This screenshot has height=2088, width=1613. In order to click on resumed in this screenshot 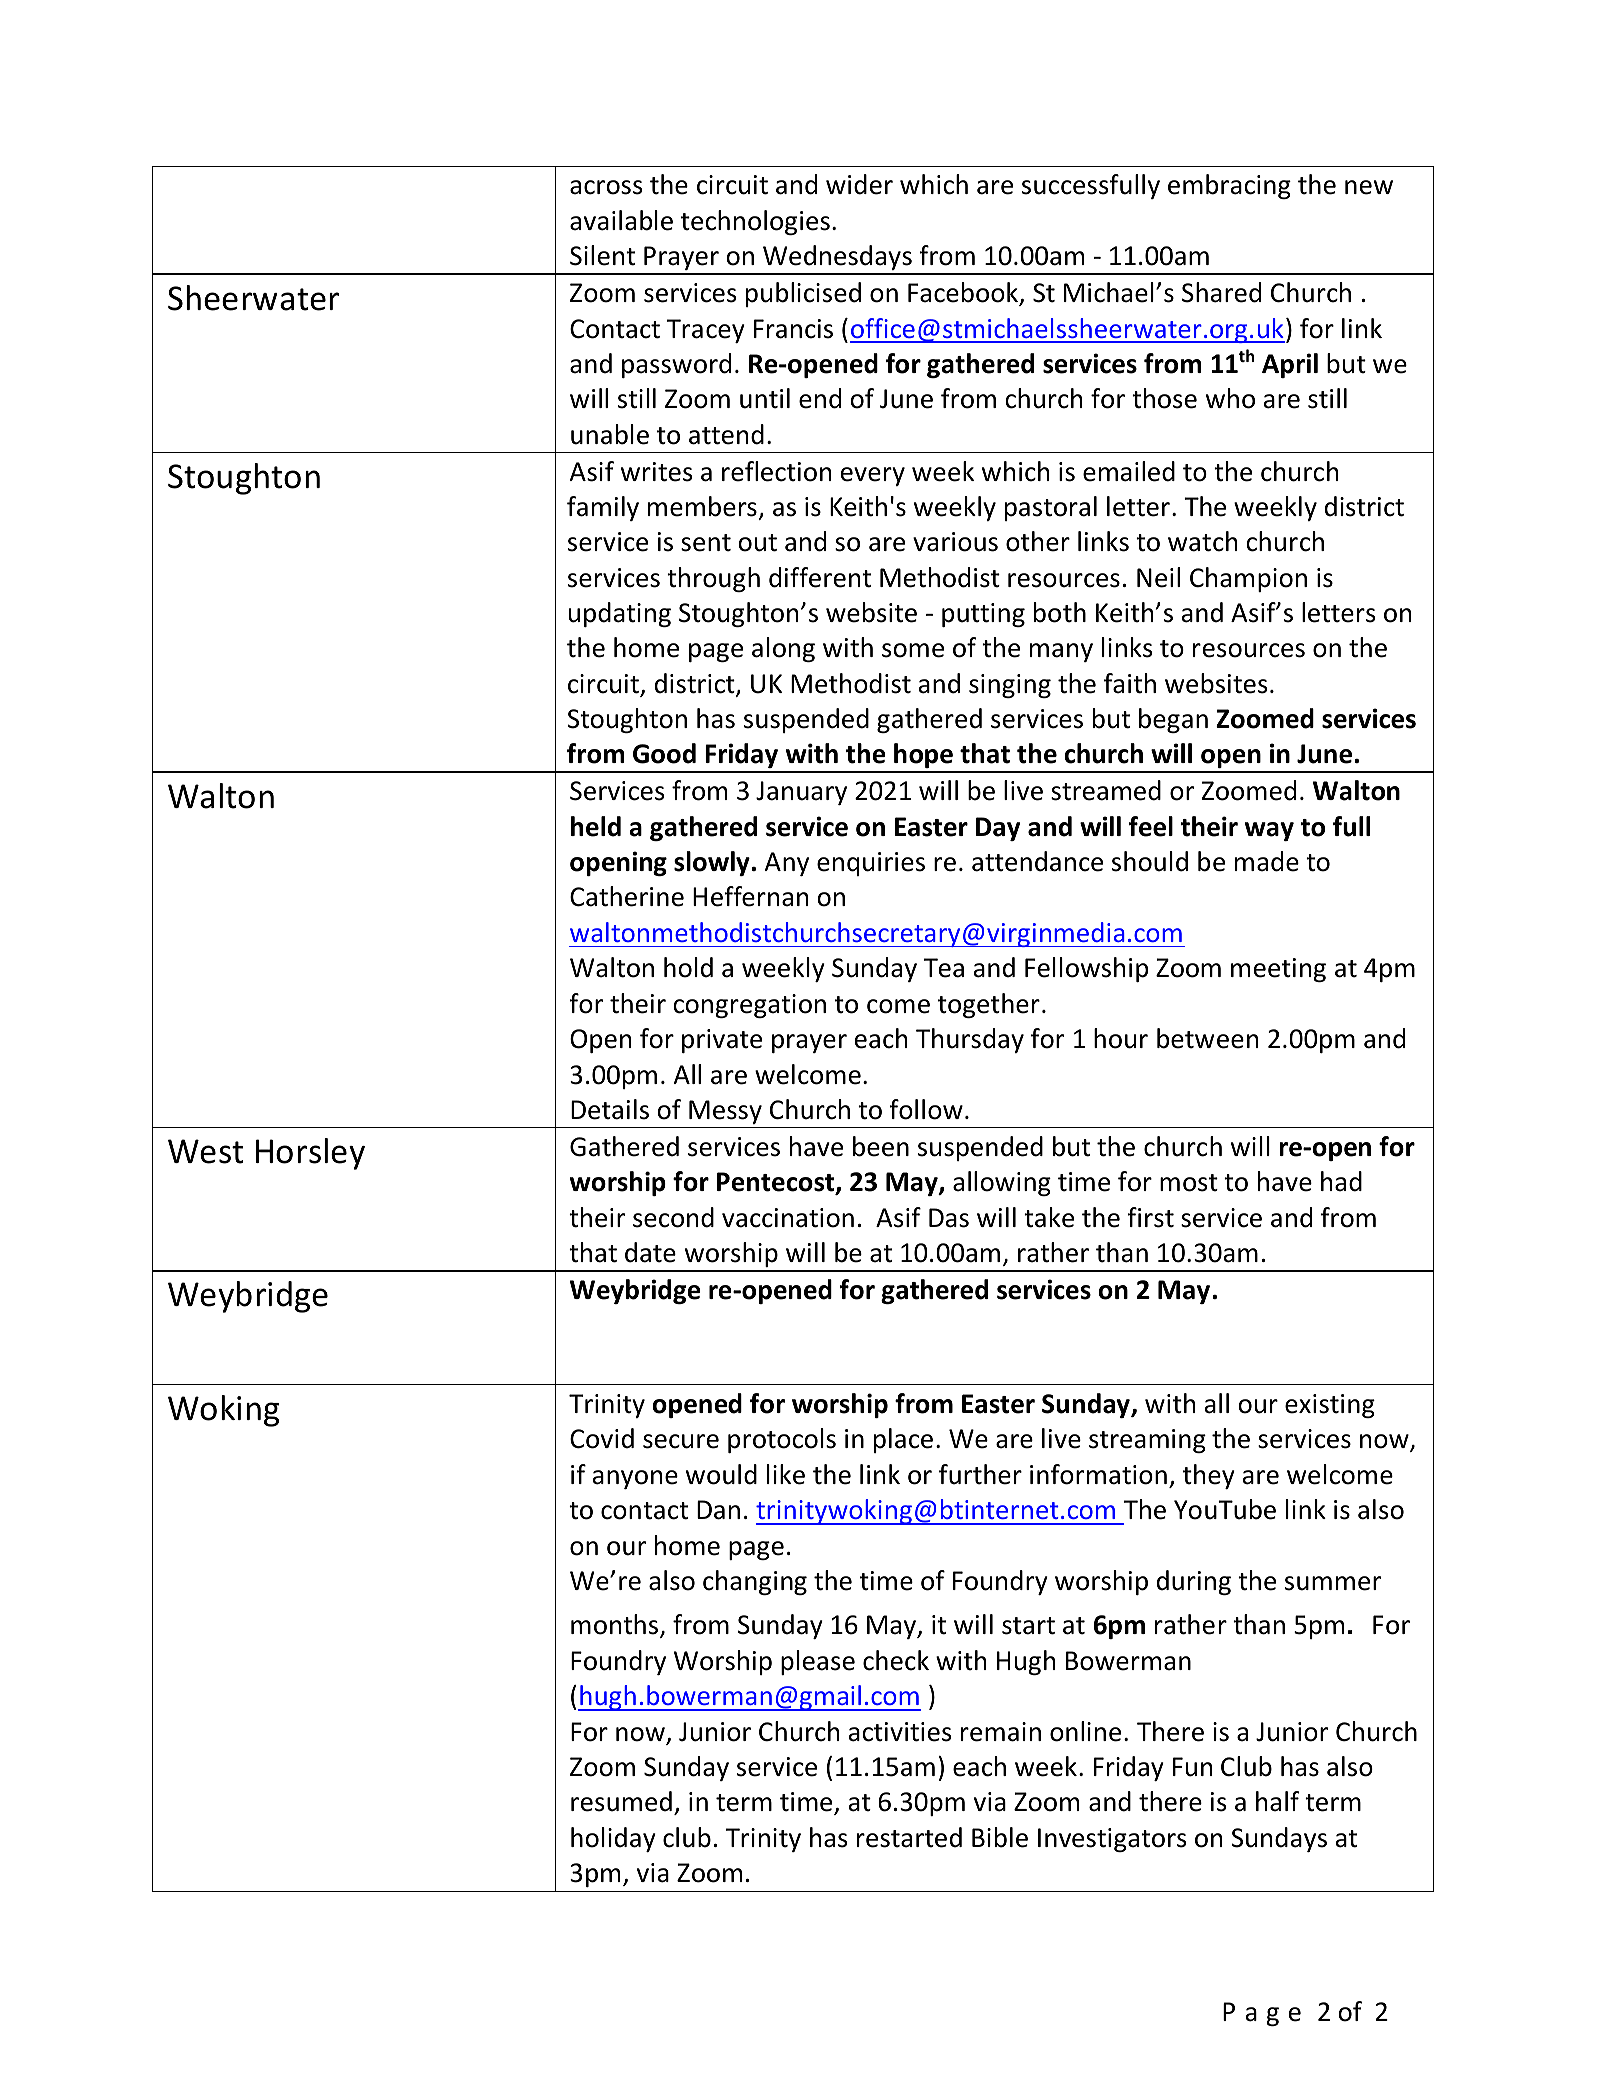, I will do `click(621, 1801)`.
